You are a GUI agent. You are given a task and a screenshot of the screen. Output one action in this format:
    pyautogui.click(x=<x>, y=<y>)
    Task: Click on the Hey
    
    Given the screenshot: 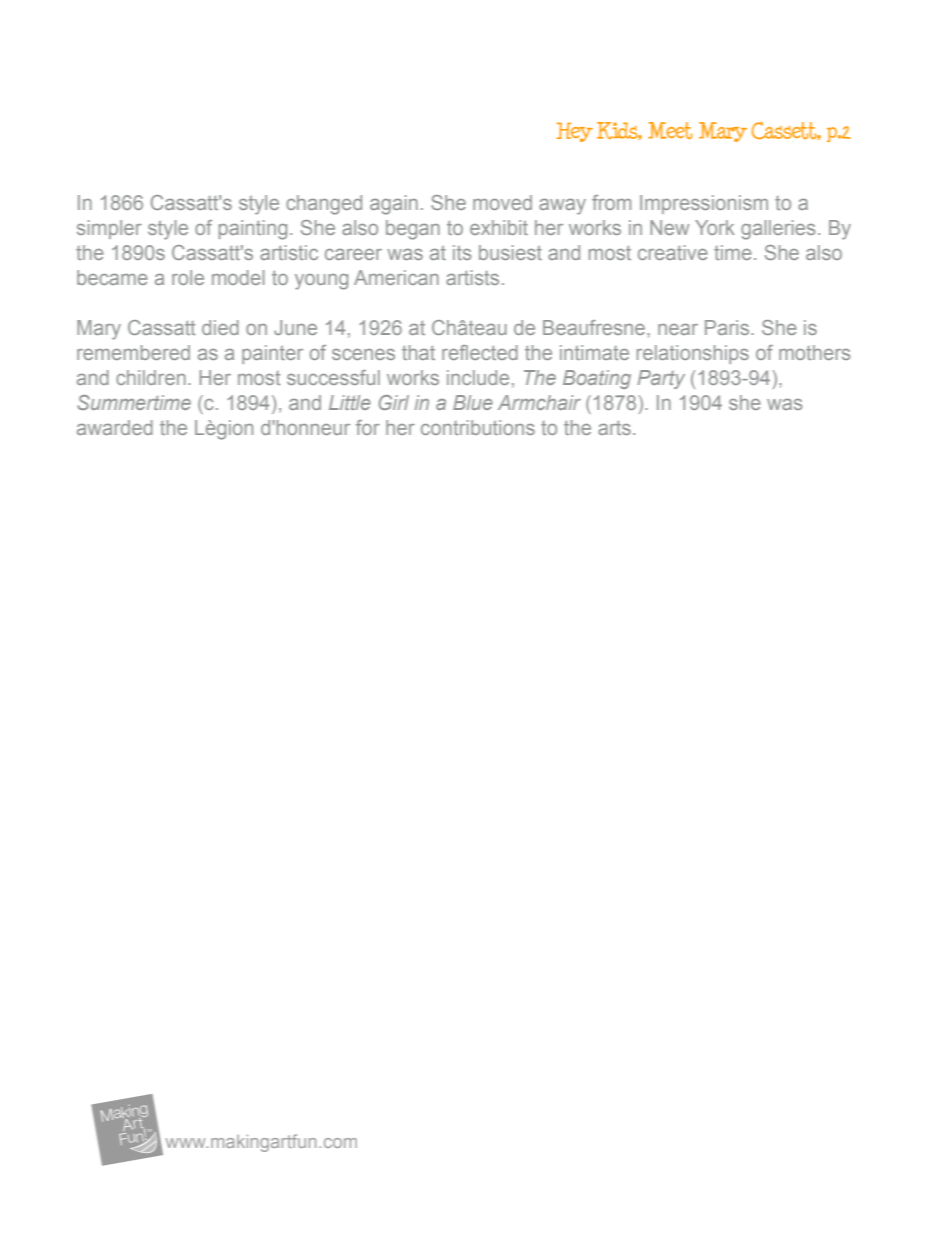 What is the action you would take?
    pyautogui.click(x=575, y=132)
